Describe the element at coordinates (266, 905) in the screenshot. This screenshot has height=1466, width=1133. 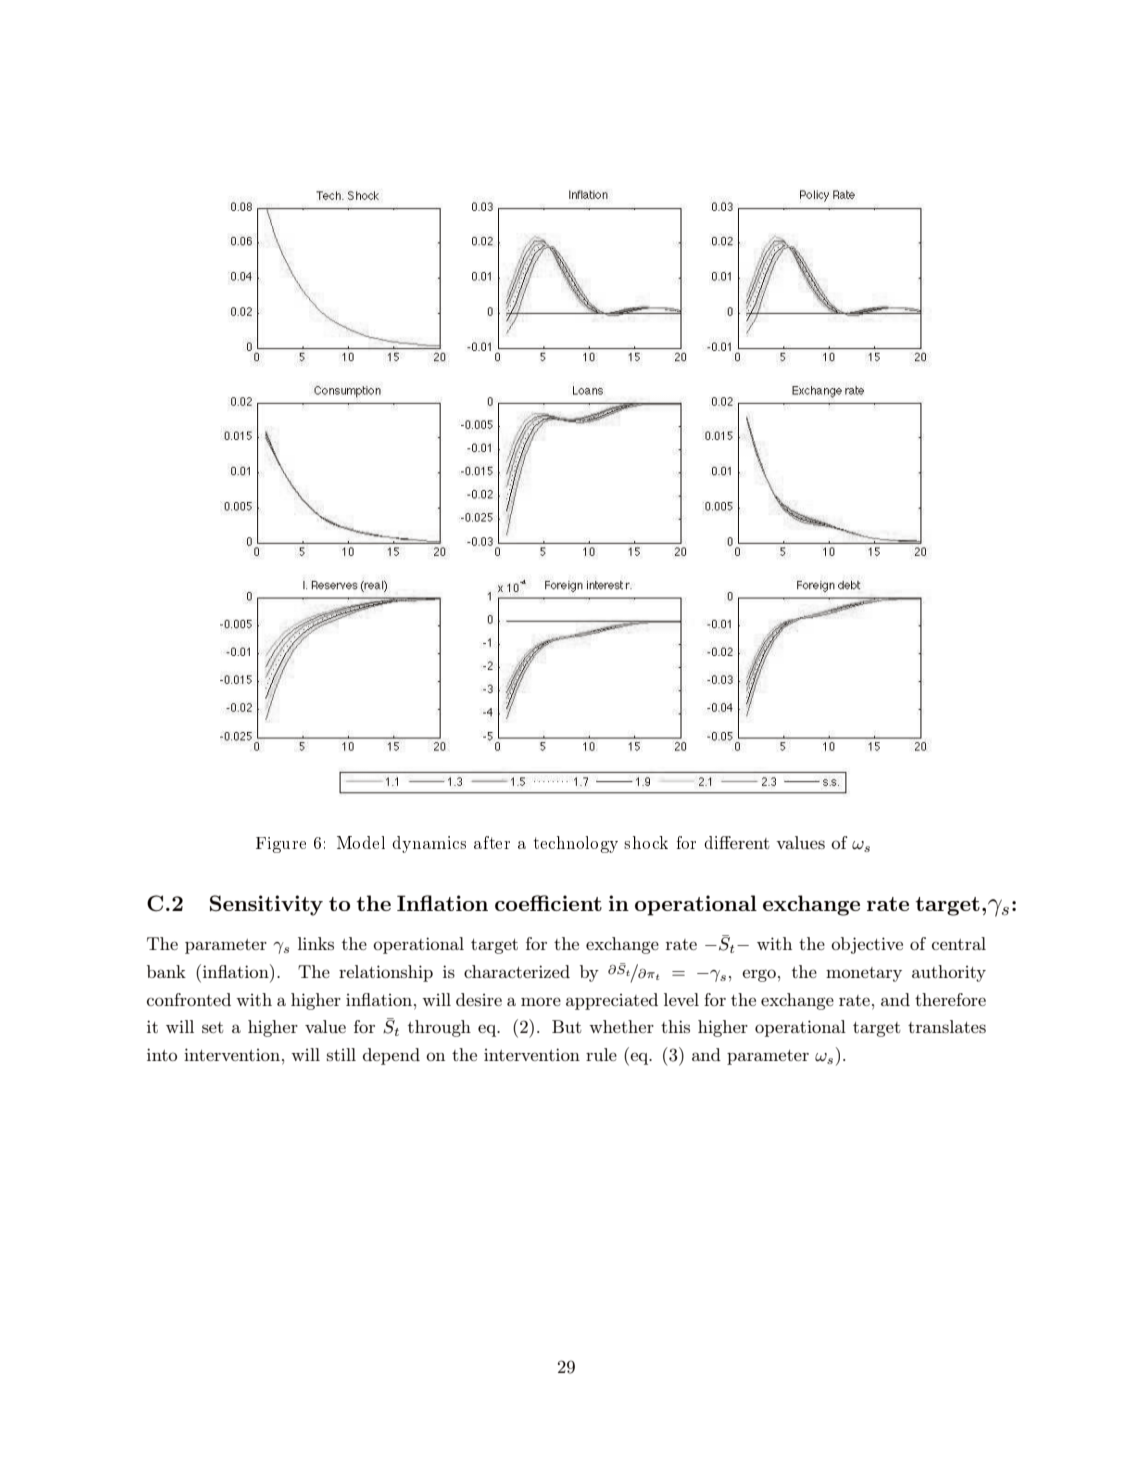
I see `Sensitivity` at that location.
